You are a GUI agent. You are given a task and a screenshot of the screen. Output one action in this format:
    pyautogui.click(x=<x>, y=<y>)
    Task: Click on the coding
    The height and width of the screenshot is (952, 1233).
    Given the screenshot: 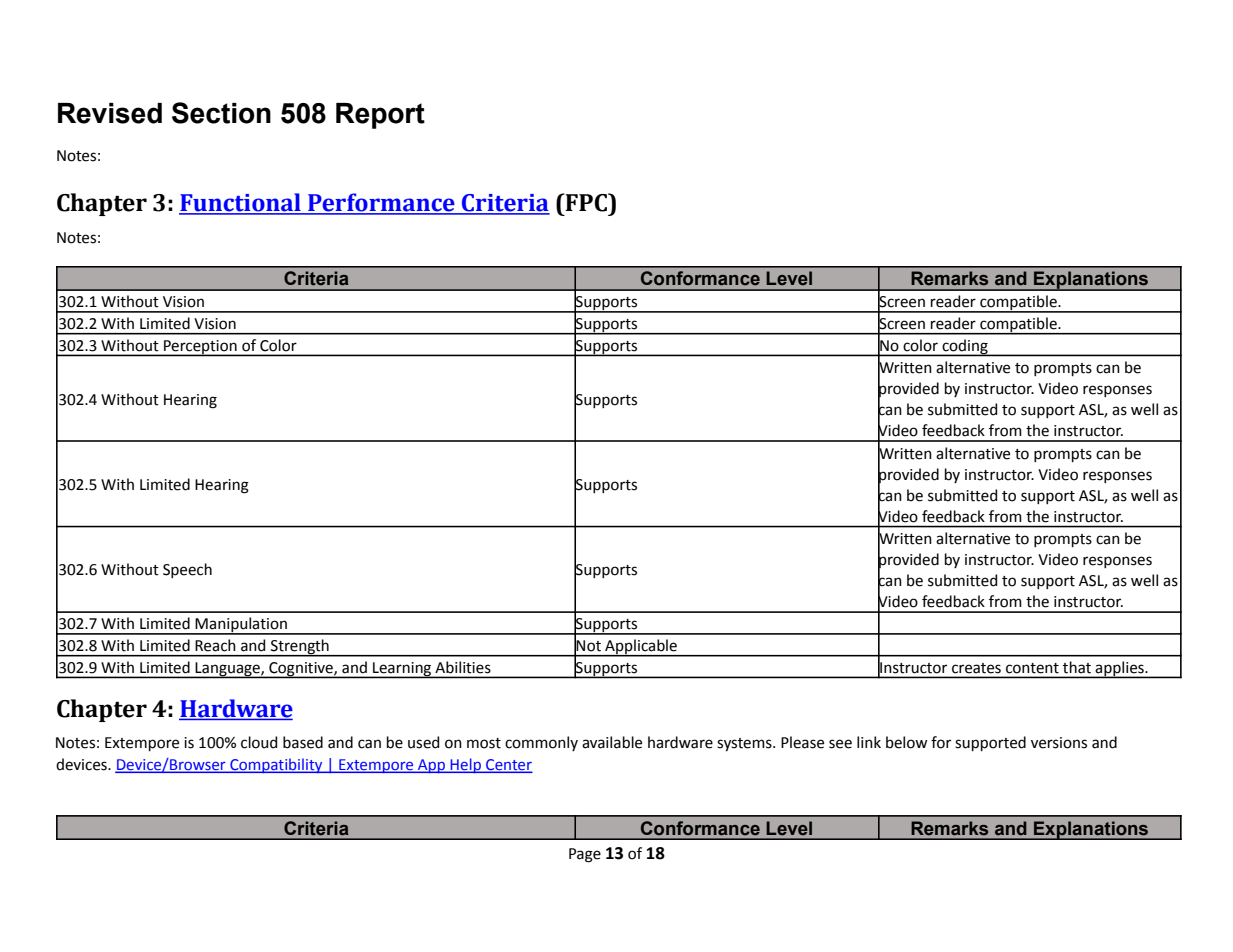 What is the action you would take?
    pyautogui.click(x=965, y=348)
